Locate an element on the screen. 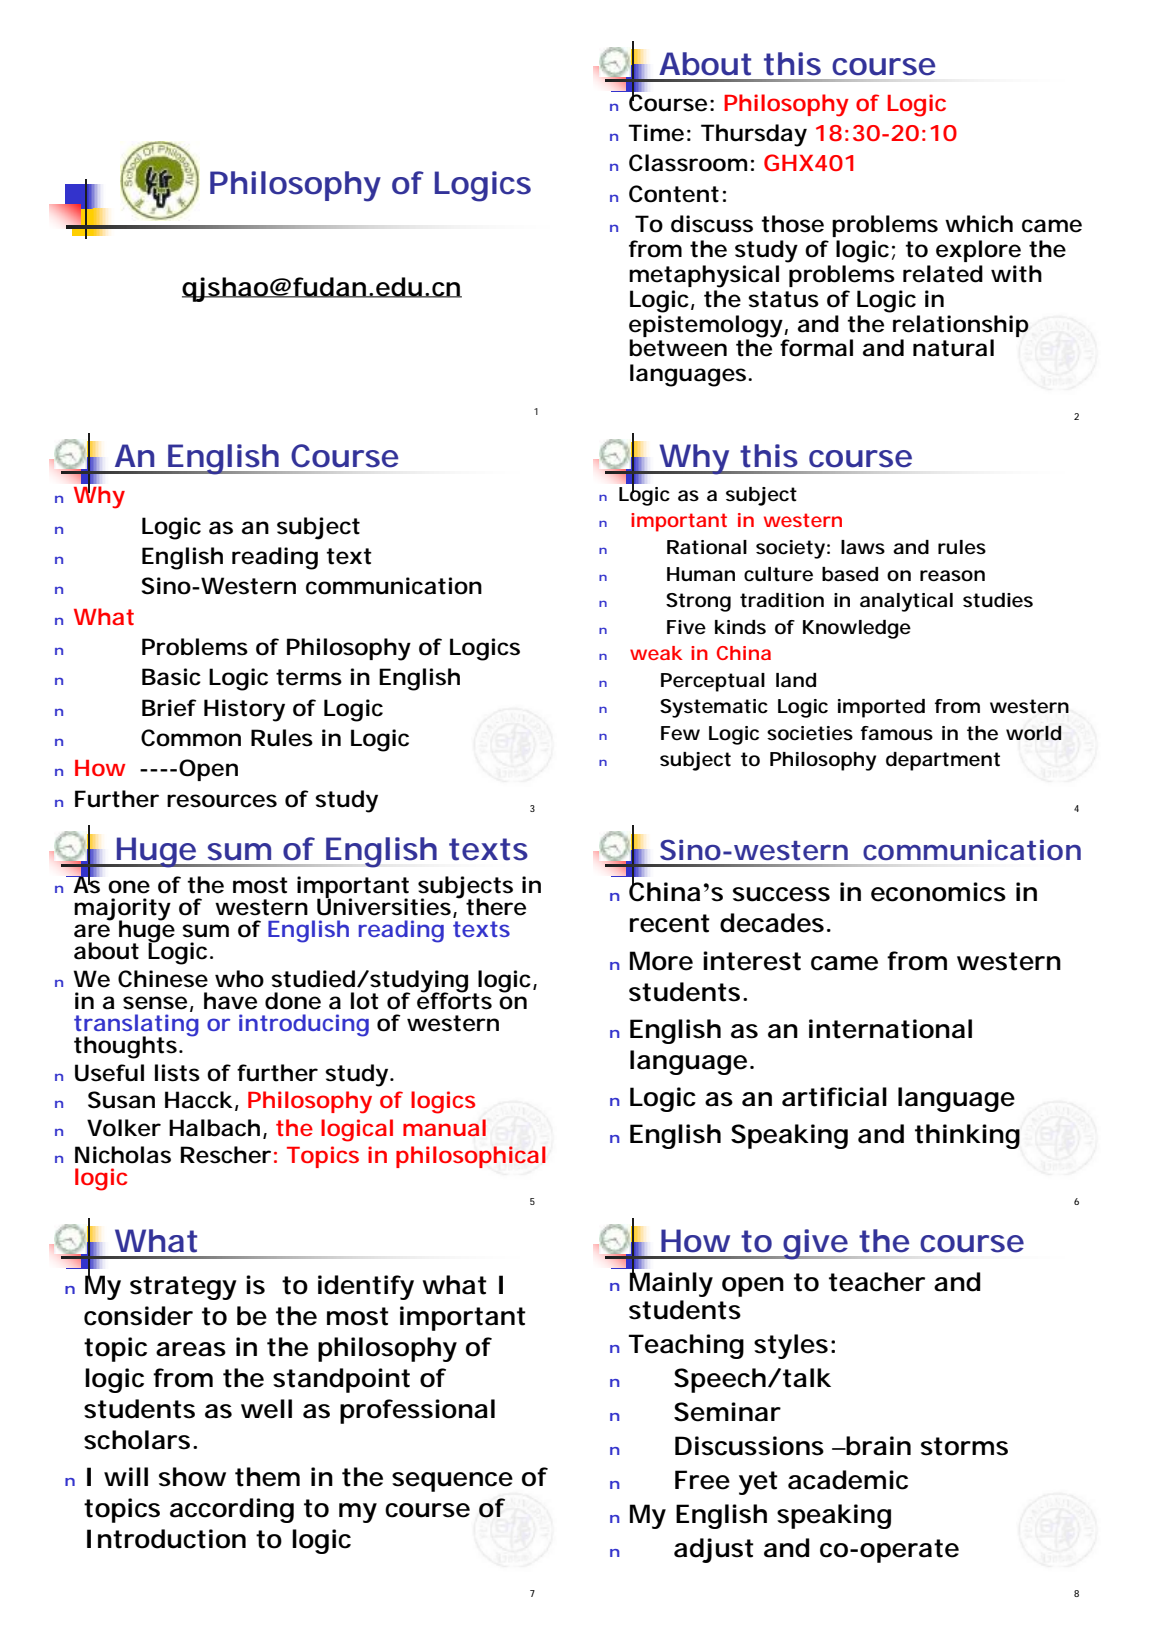 The width and height of the screenshot is (1159, 1640). Time is located at coordinates (656, 133).
